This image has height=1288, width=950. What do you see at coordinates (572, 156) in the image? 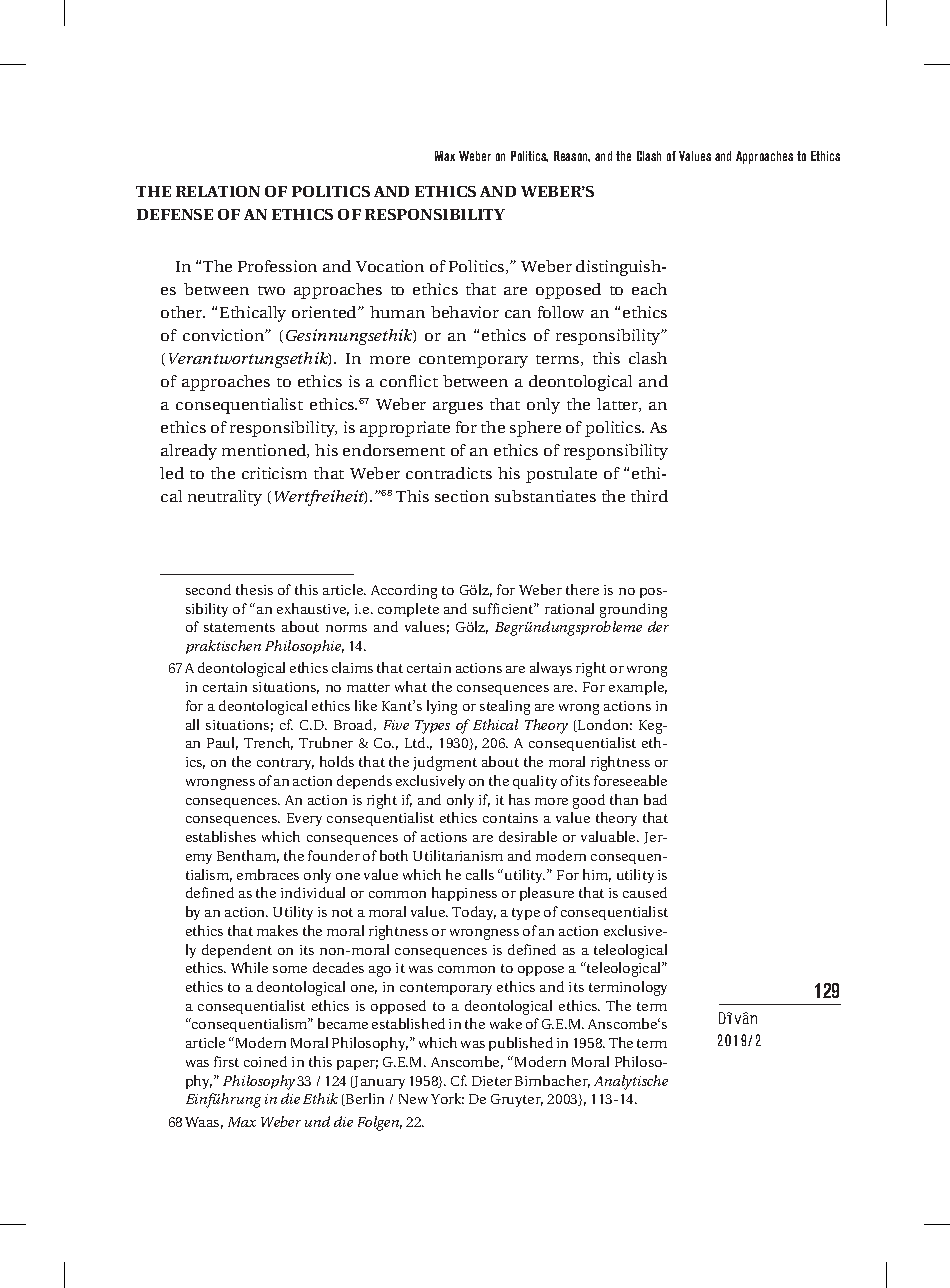
I see `Reason` at bounding box center [572, 156].
